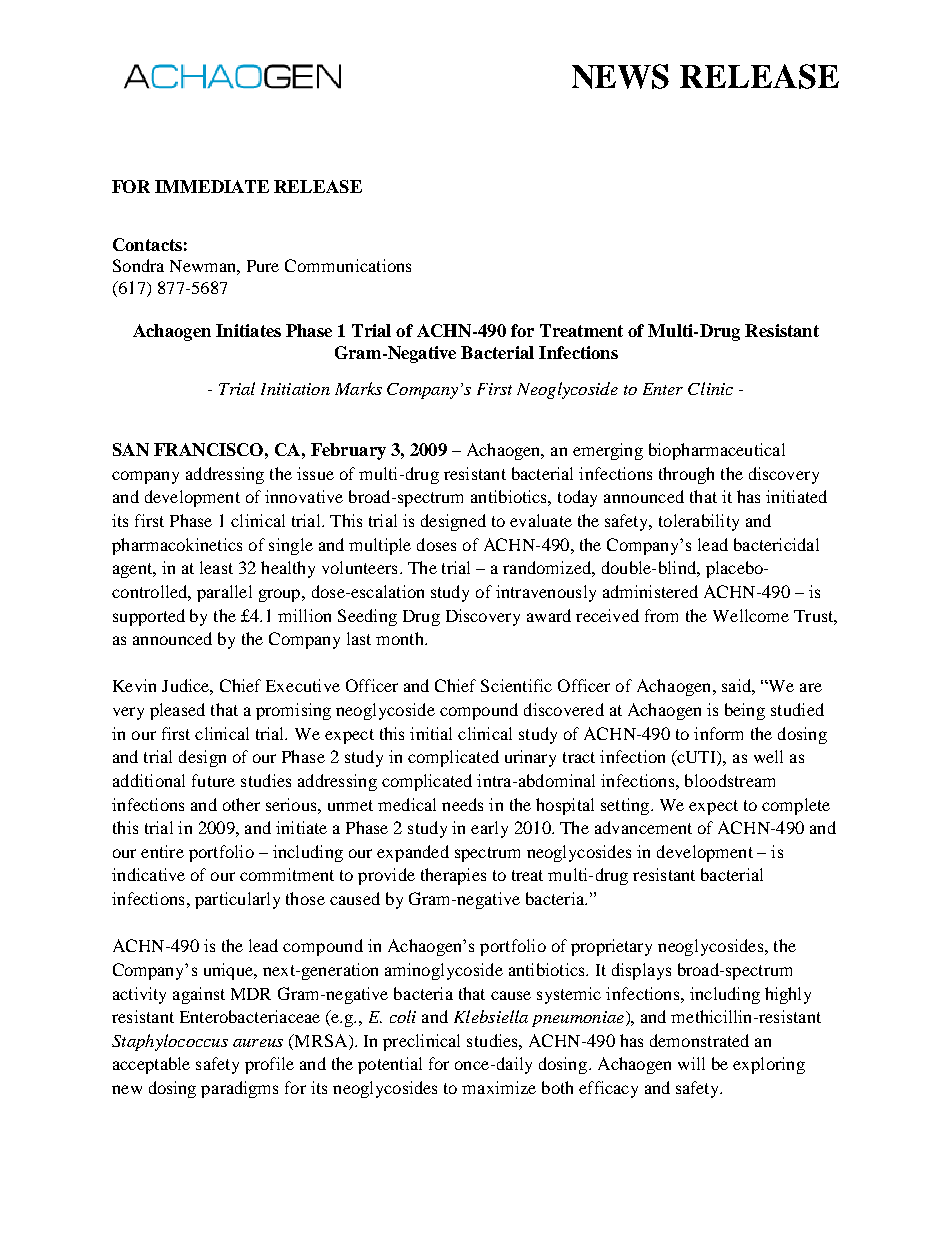 The width and height of the page is (952, 1233). I want to click on will, so click(691, 1063).
